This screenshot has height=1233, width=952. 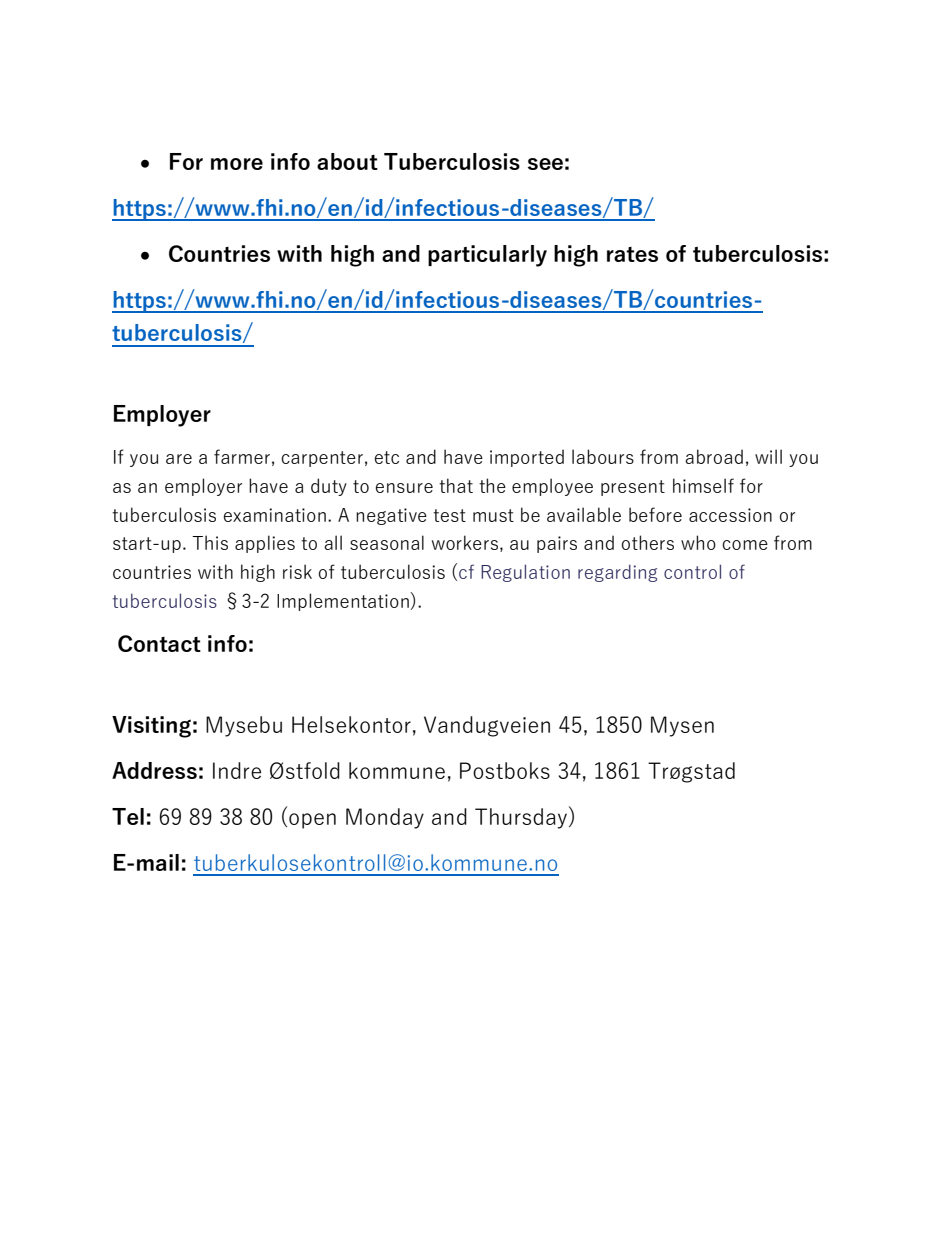 I want to click on are, so click(x=179, y=459).
